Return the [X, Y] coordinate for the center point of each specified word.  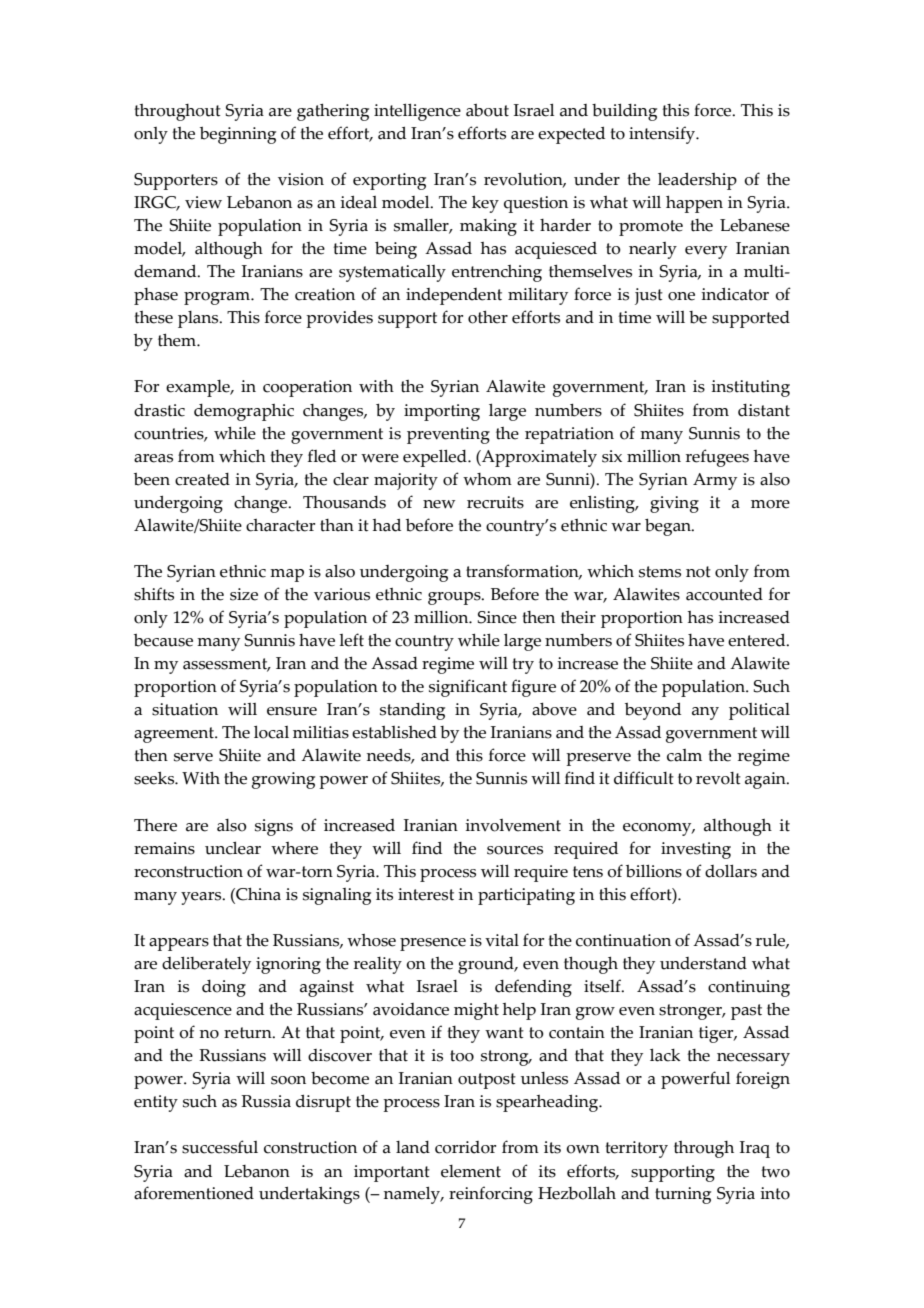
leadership [697, 181]
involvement [513, 825]
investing [696, 850]
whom [487, 479]
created [202, 479]
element [471, 1171]
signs [274, 827]
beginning [238, 135]
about [487, 110]
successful [220, 1147]
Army [715, 481]
